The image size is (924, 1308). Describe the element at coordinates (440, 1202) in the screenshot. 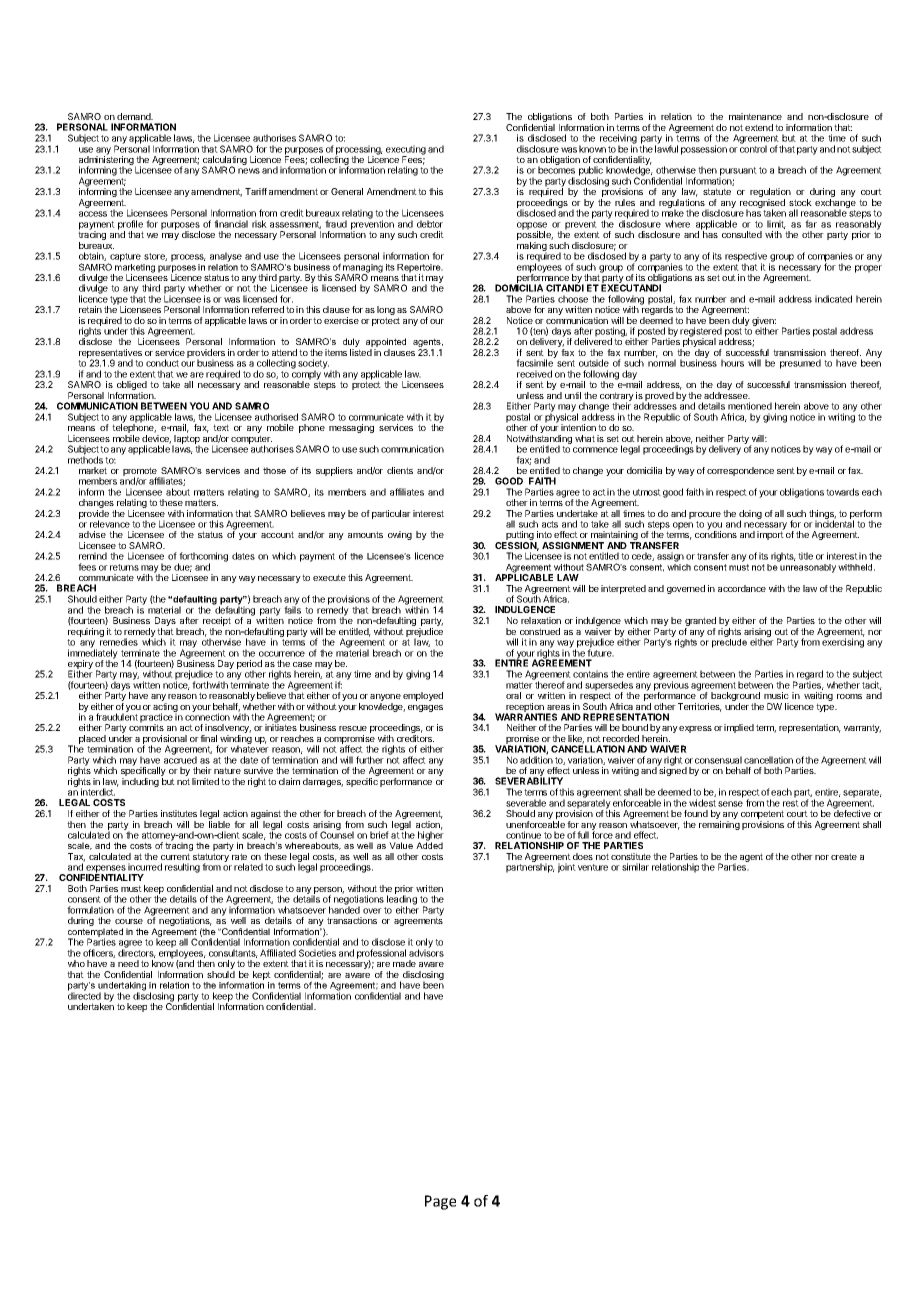

I see `Page` at that location.
